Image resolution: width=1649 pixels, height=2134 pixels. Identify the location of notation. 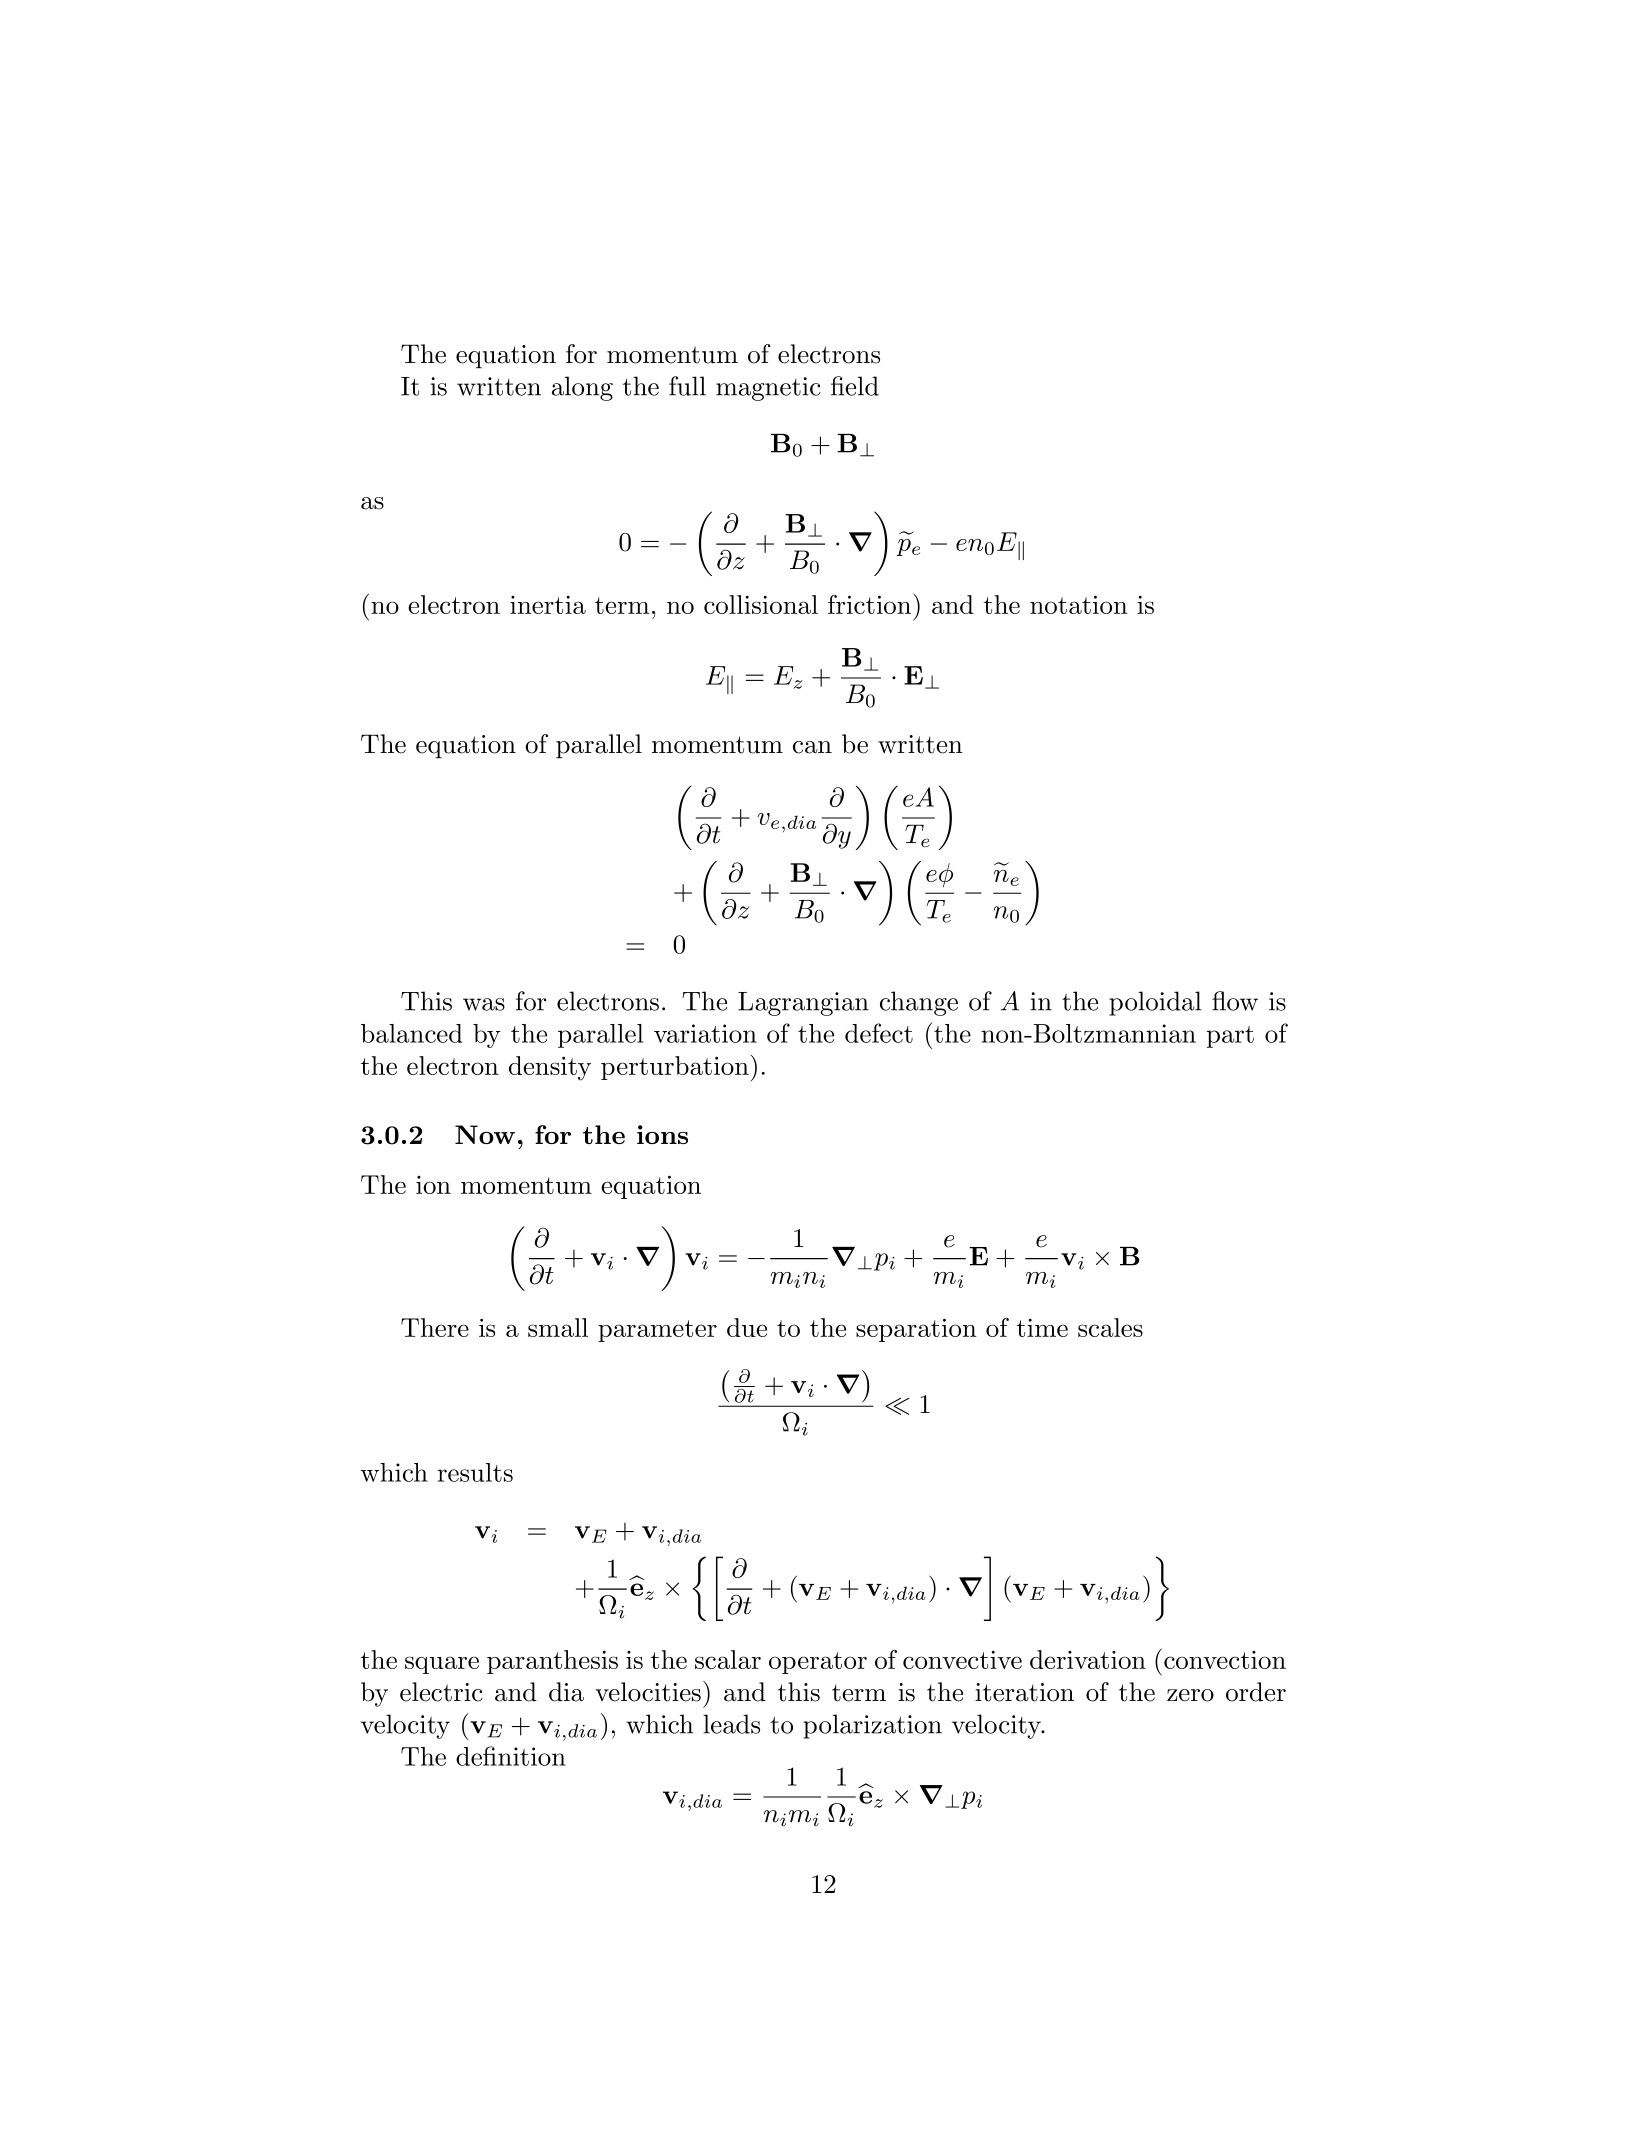
(1079, 604).
